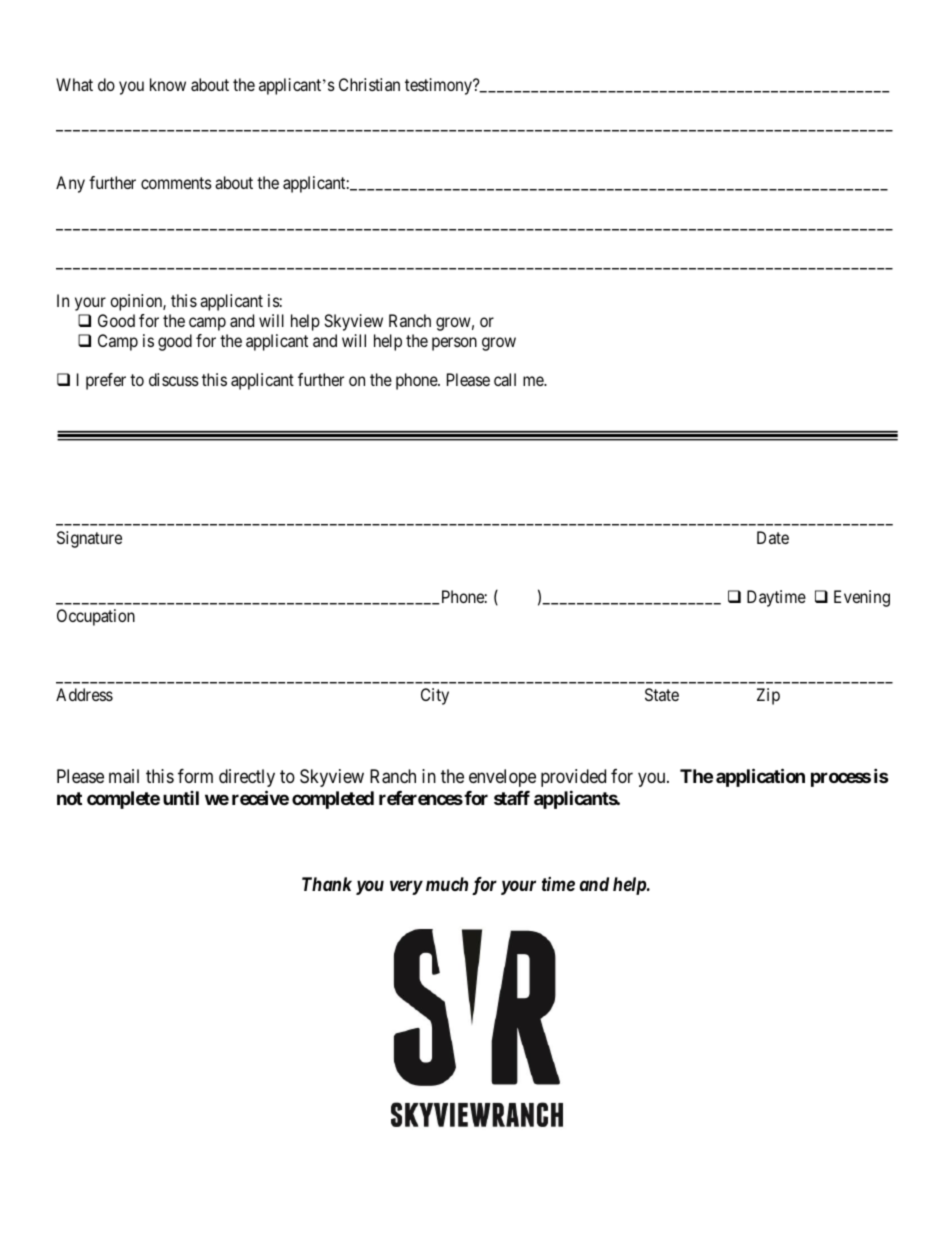  Describe the element at coordinates (168, 84) in the screenshot. I see `know` at that location.
